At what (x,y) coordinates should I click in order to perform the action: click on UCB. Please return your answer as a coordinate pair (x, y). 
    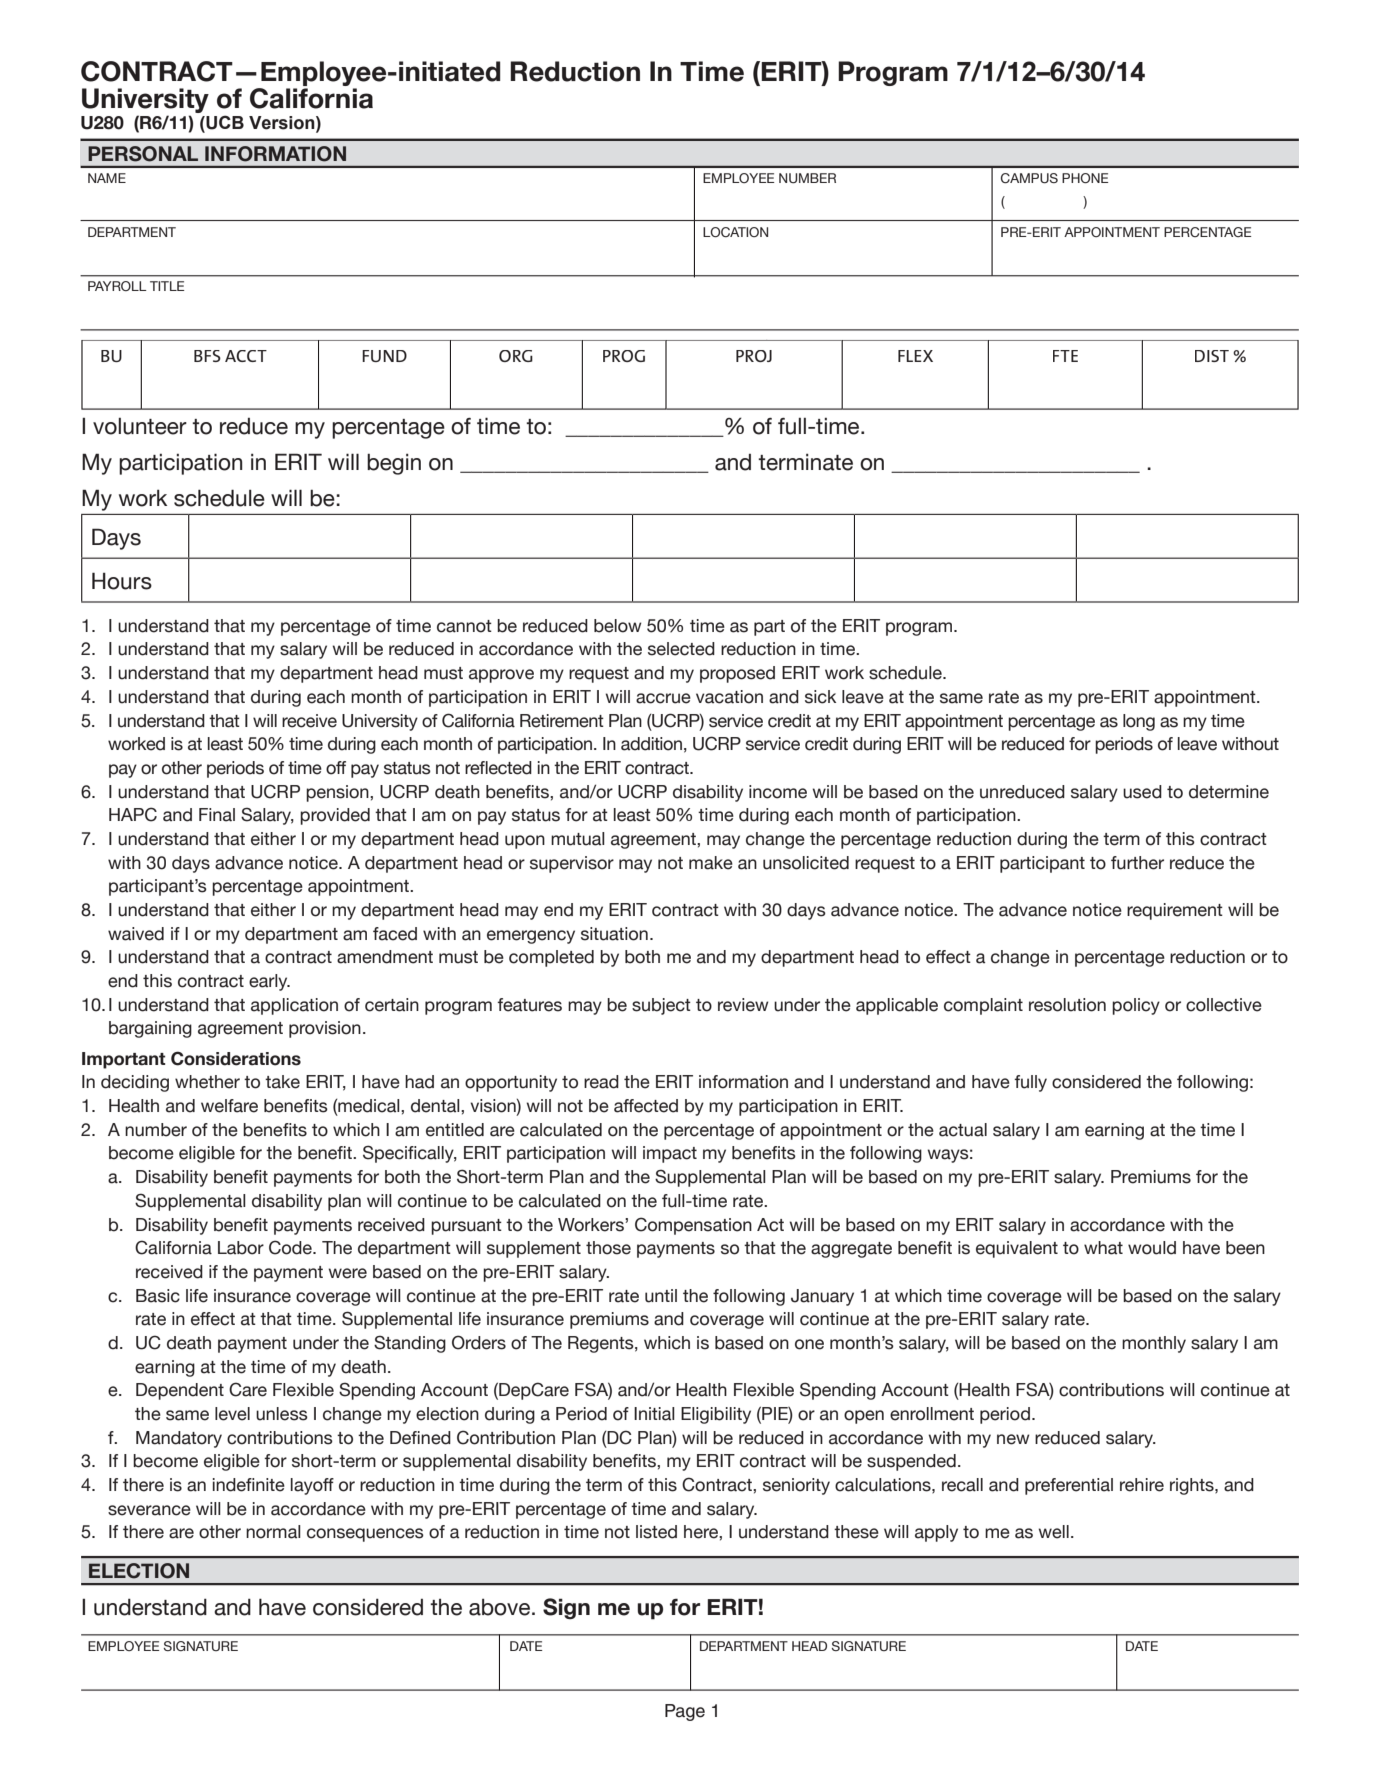
    Looking at the image, I should click on (224, 122).
